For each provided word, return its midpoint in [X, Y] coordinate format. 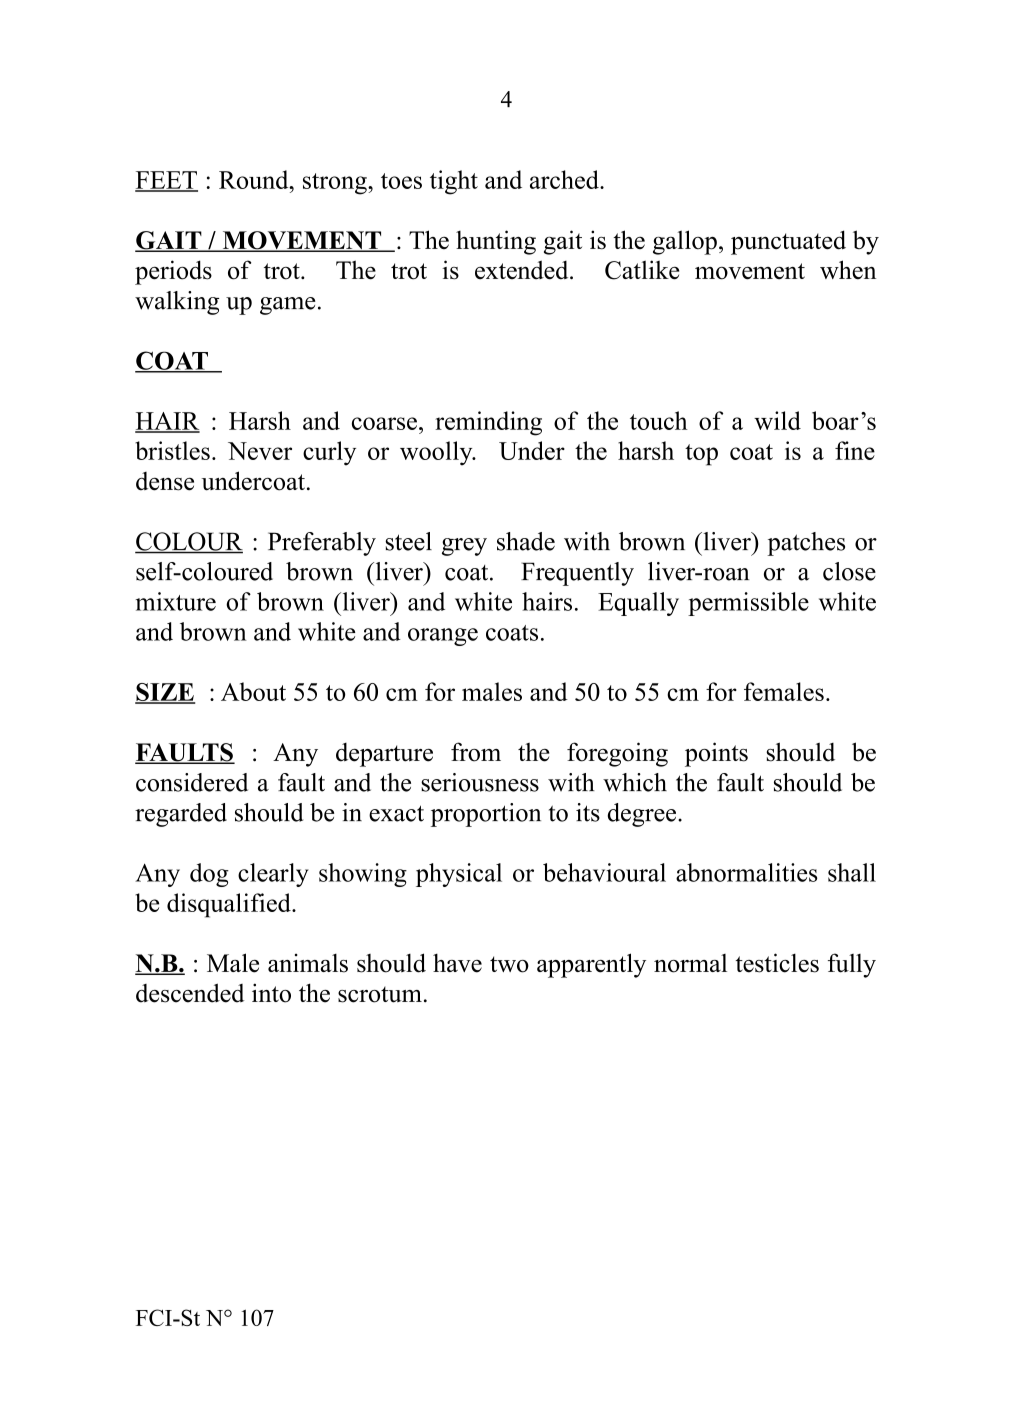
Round [255, 179]
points [716, 754]
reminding [488, 423]
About [253, 691]
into [271, 993]
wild [777, 420]
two [509, 964]
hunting [496, 242]
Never [260, 451]
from [476, 752]
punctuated [788, 242]
